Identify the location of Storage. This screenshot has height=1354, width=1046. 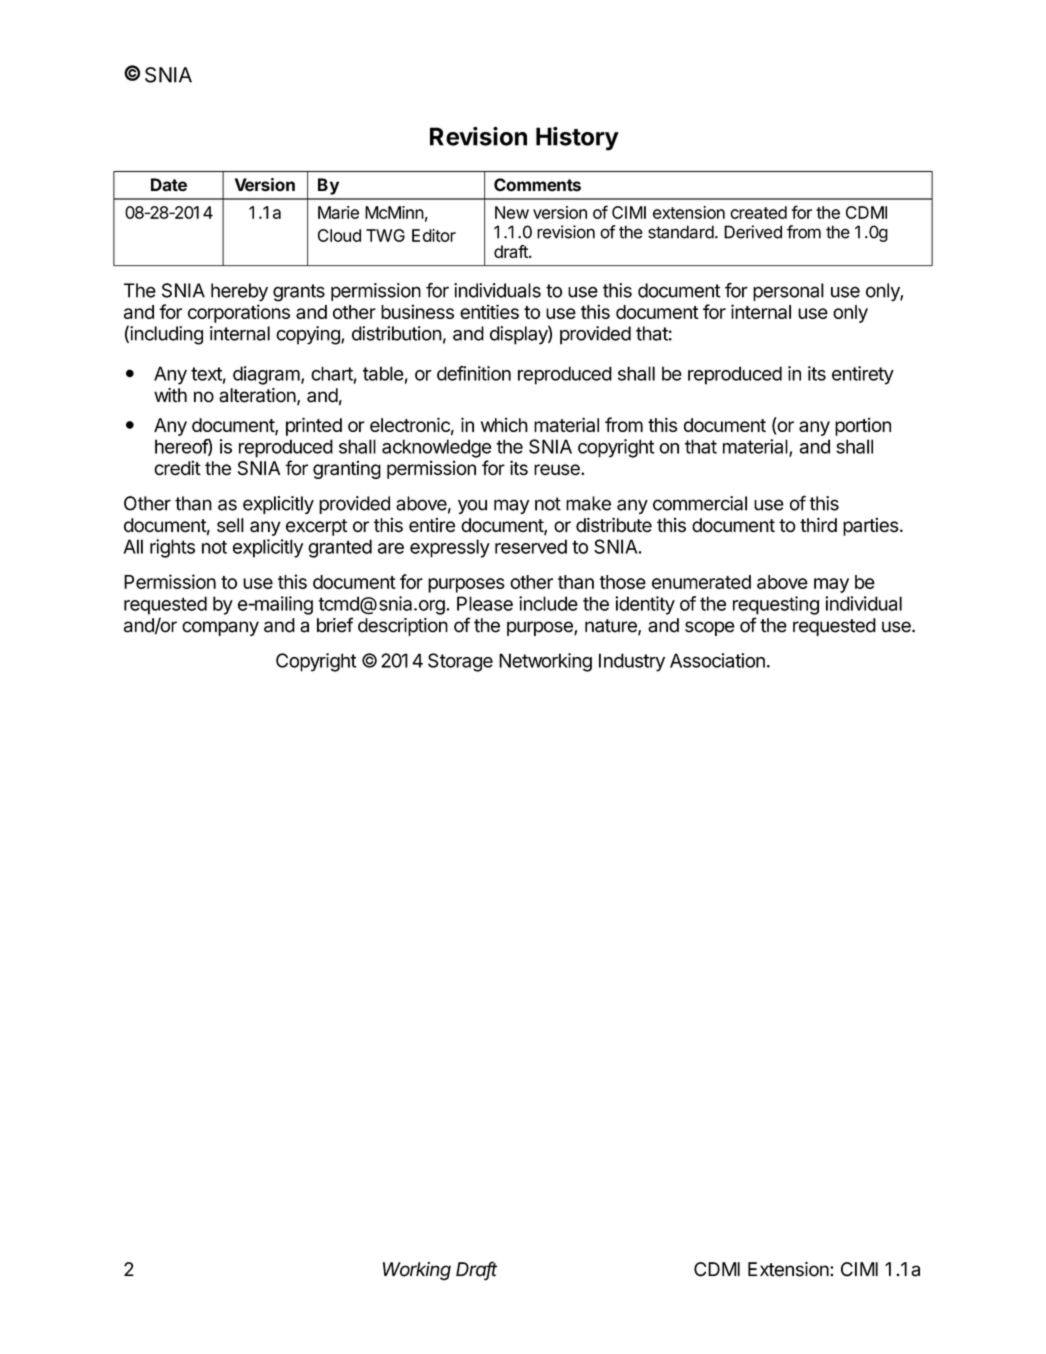
(460, 662).
